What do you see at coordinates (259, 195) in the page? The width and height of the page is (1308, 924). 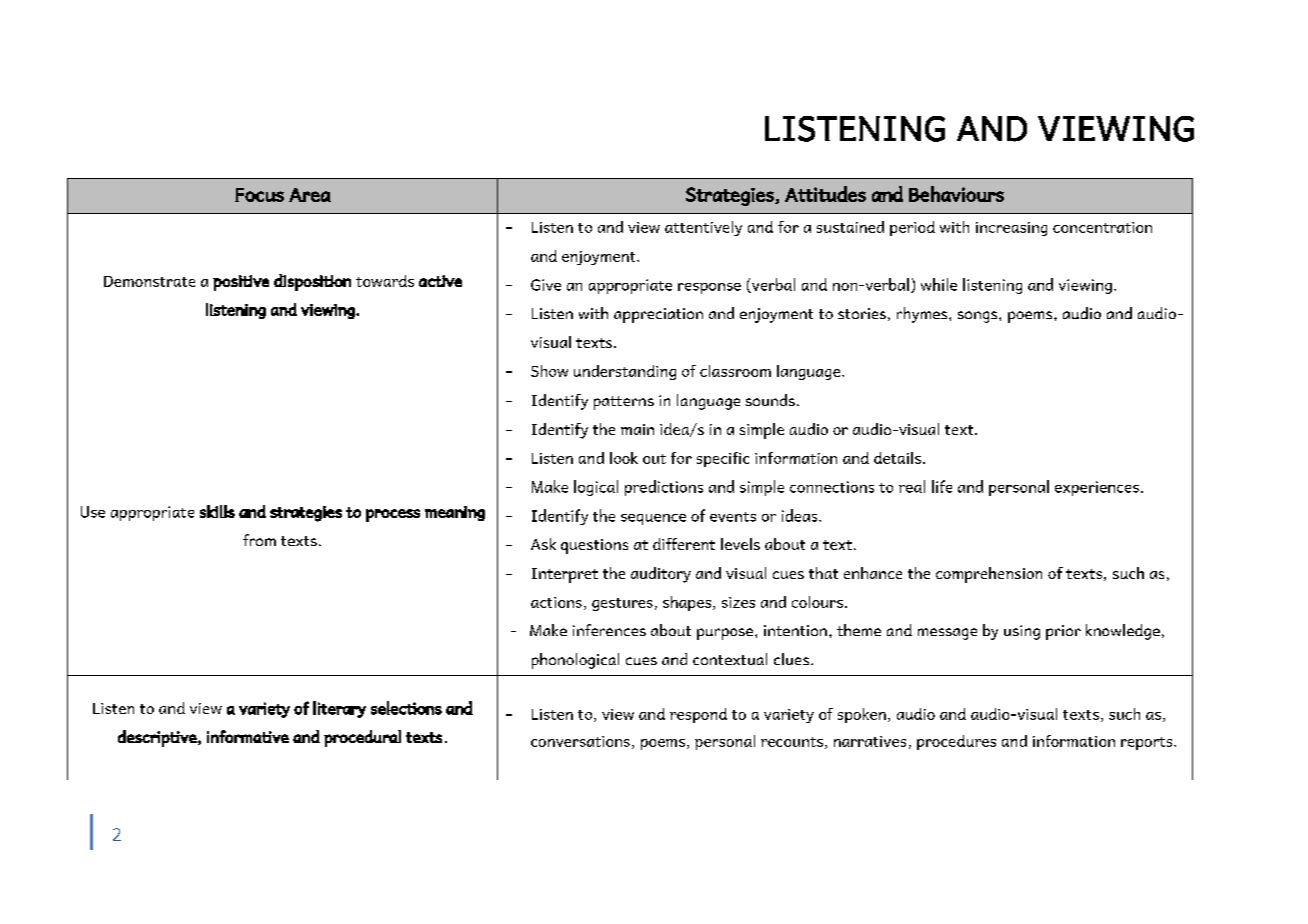 I see `Focus` at bounding box center [259, 195].
